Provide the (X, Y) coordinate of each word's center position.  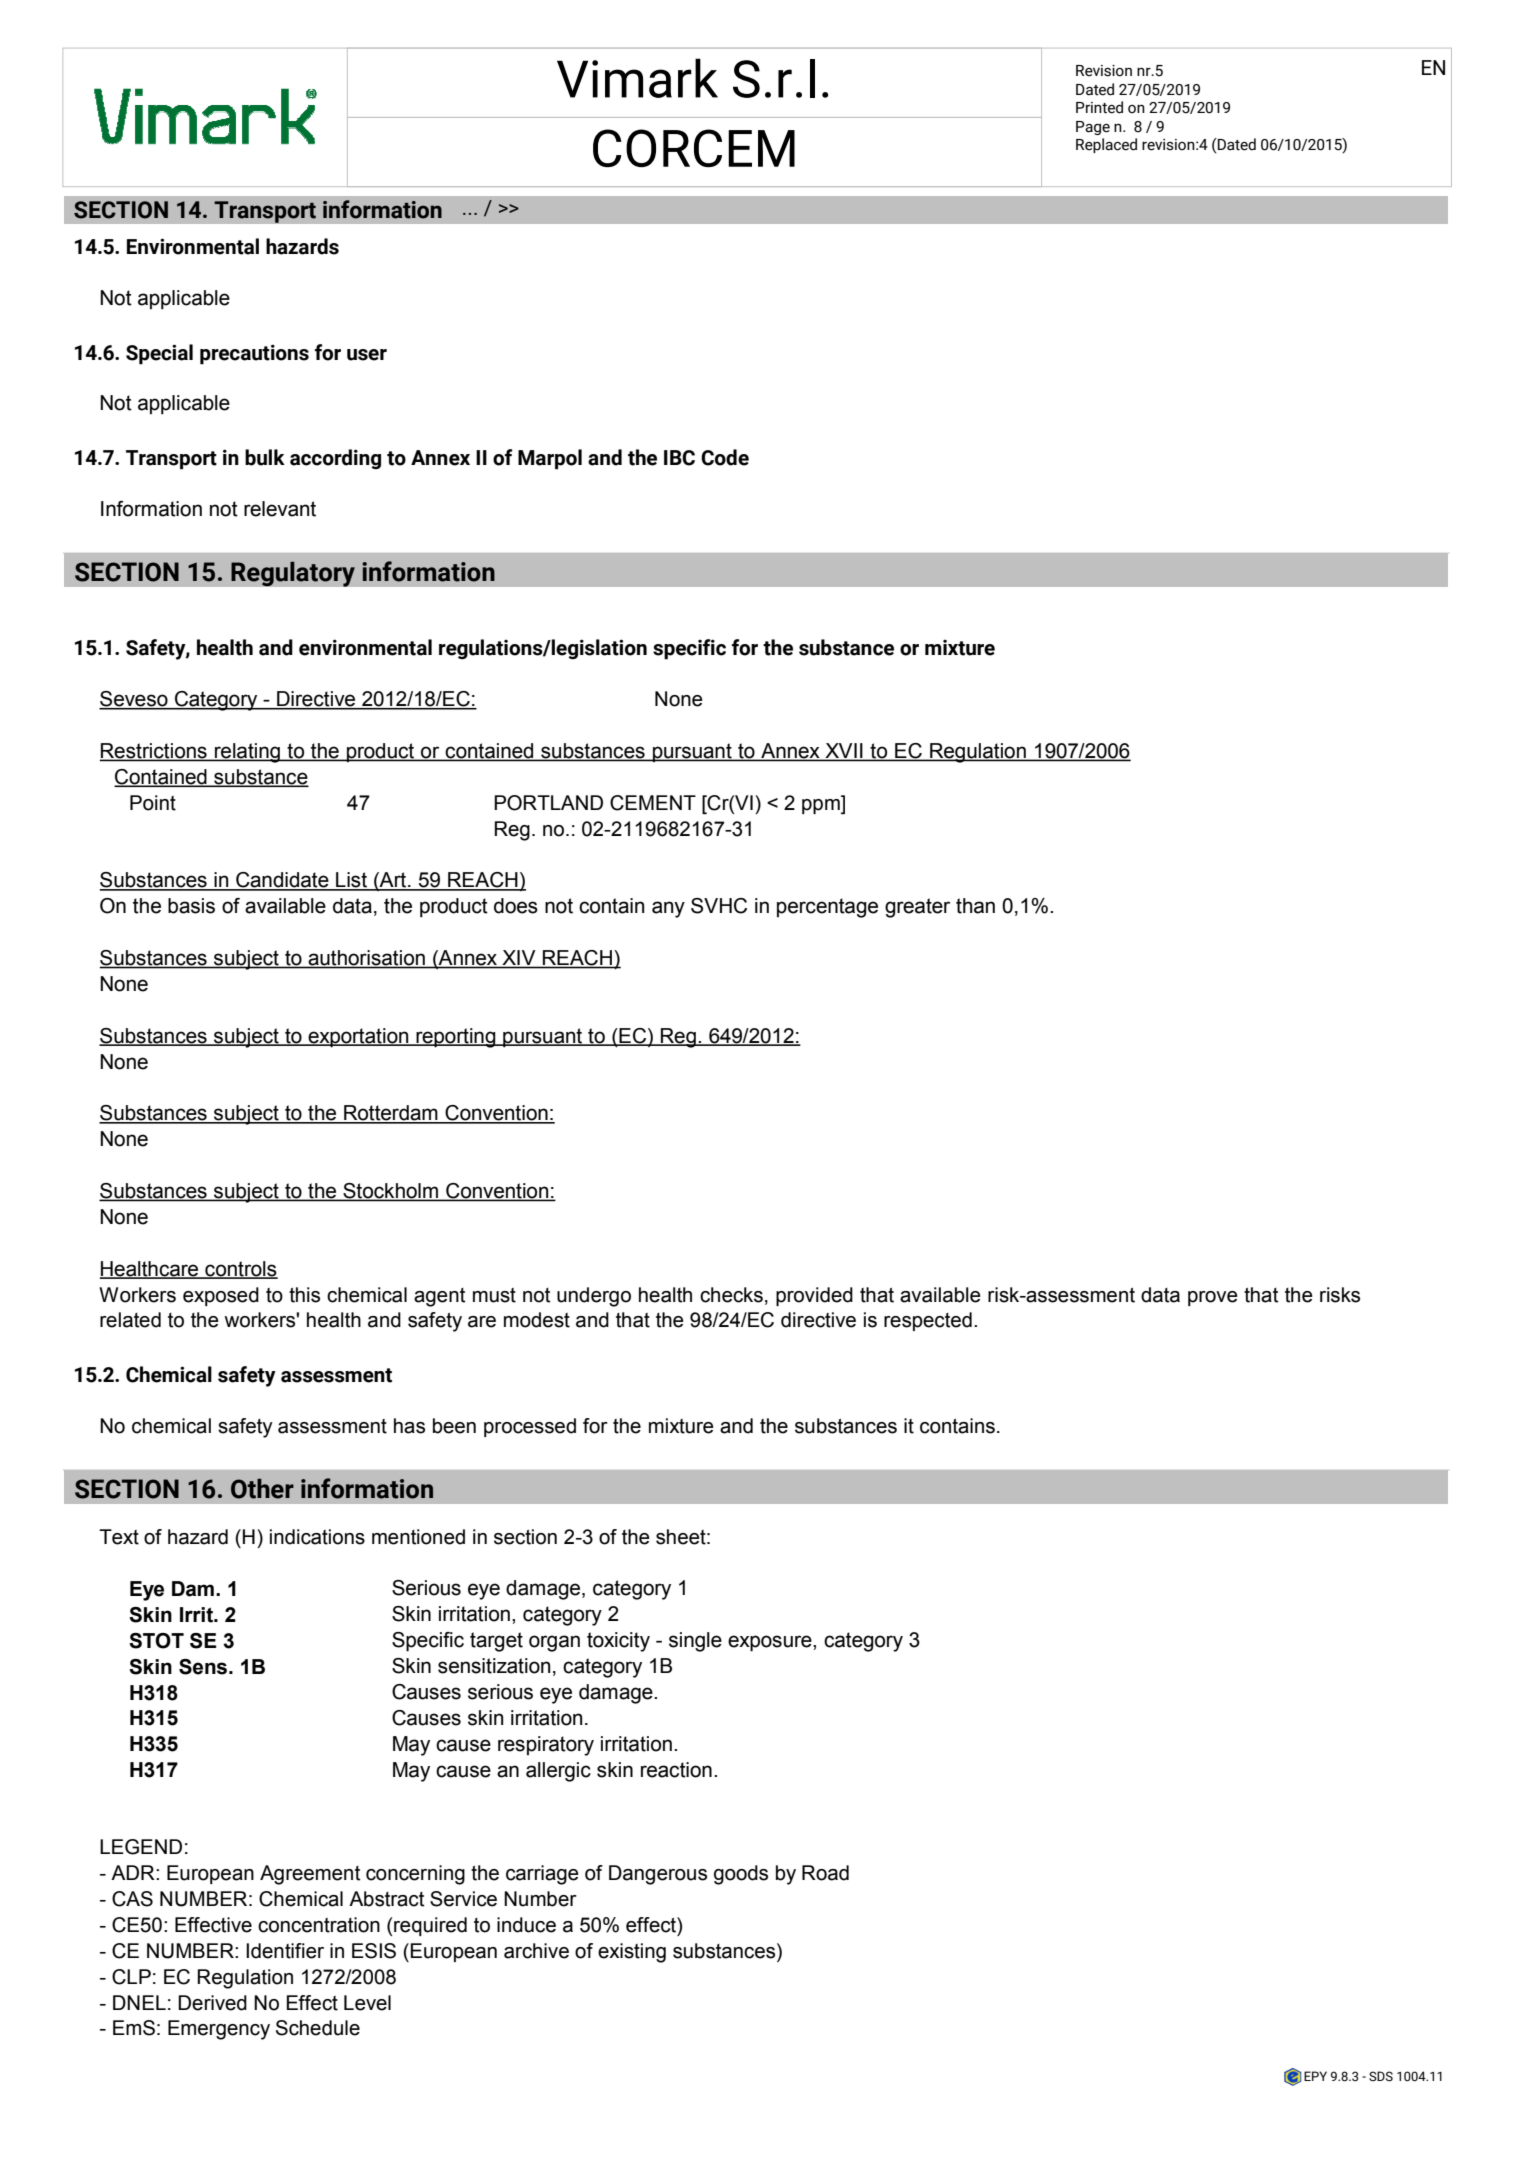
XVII (844, 751)
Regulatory (293, 574)
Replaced (1106, 145)
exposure (771, 1643)
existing (632, 1953)
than (975, 906)
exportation (358, 1038)
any (668, 909)
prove (1213, 1298)
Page (1093, 128)
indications (317, 1537)
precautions (254, 354)
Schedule (318, 2028)
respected (928, 1321)
